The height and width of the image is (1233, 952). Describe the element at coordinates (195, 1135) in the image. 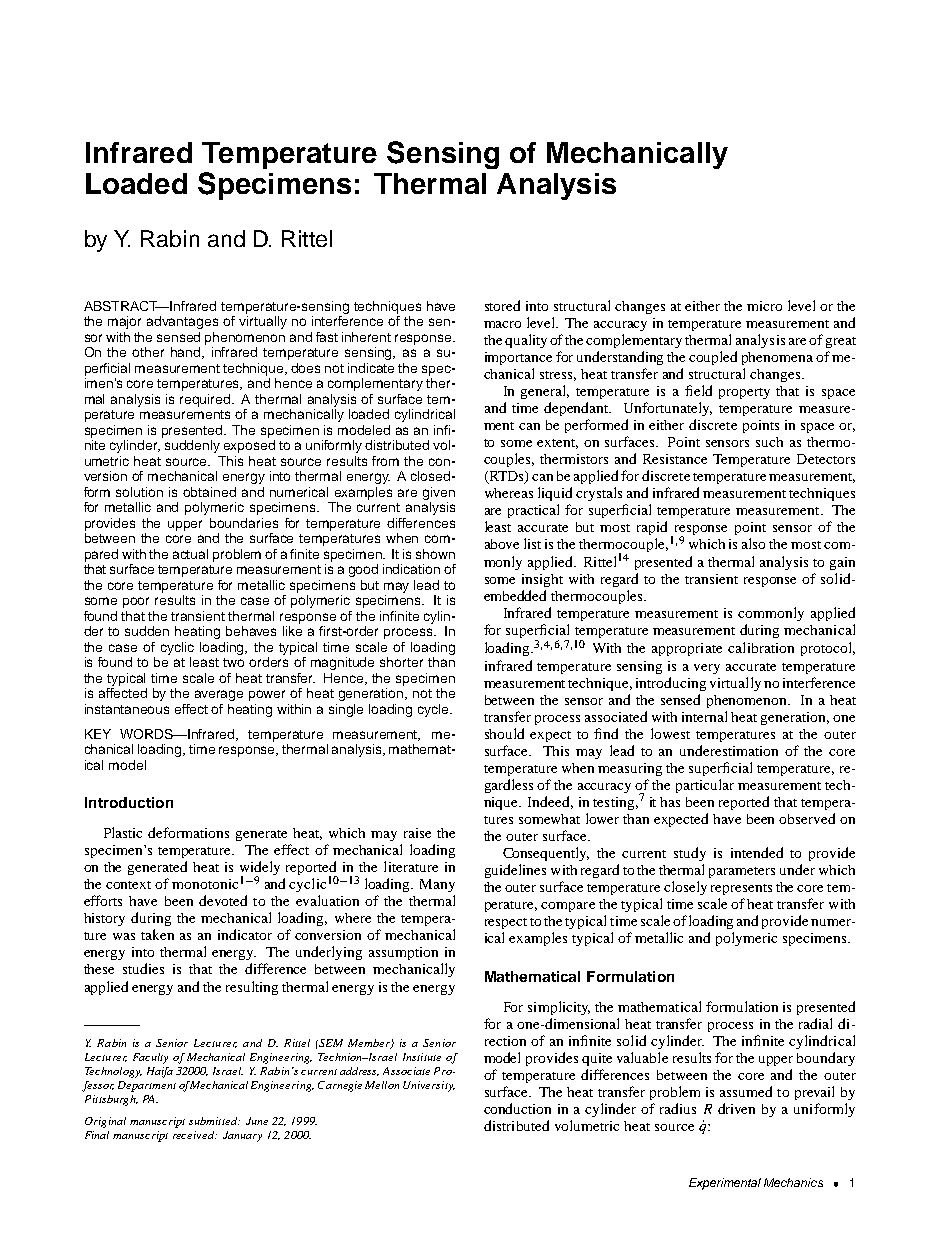

I see `received` at that location.
